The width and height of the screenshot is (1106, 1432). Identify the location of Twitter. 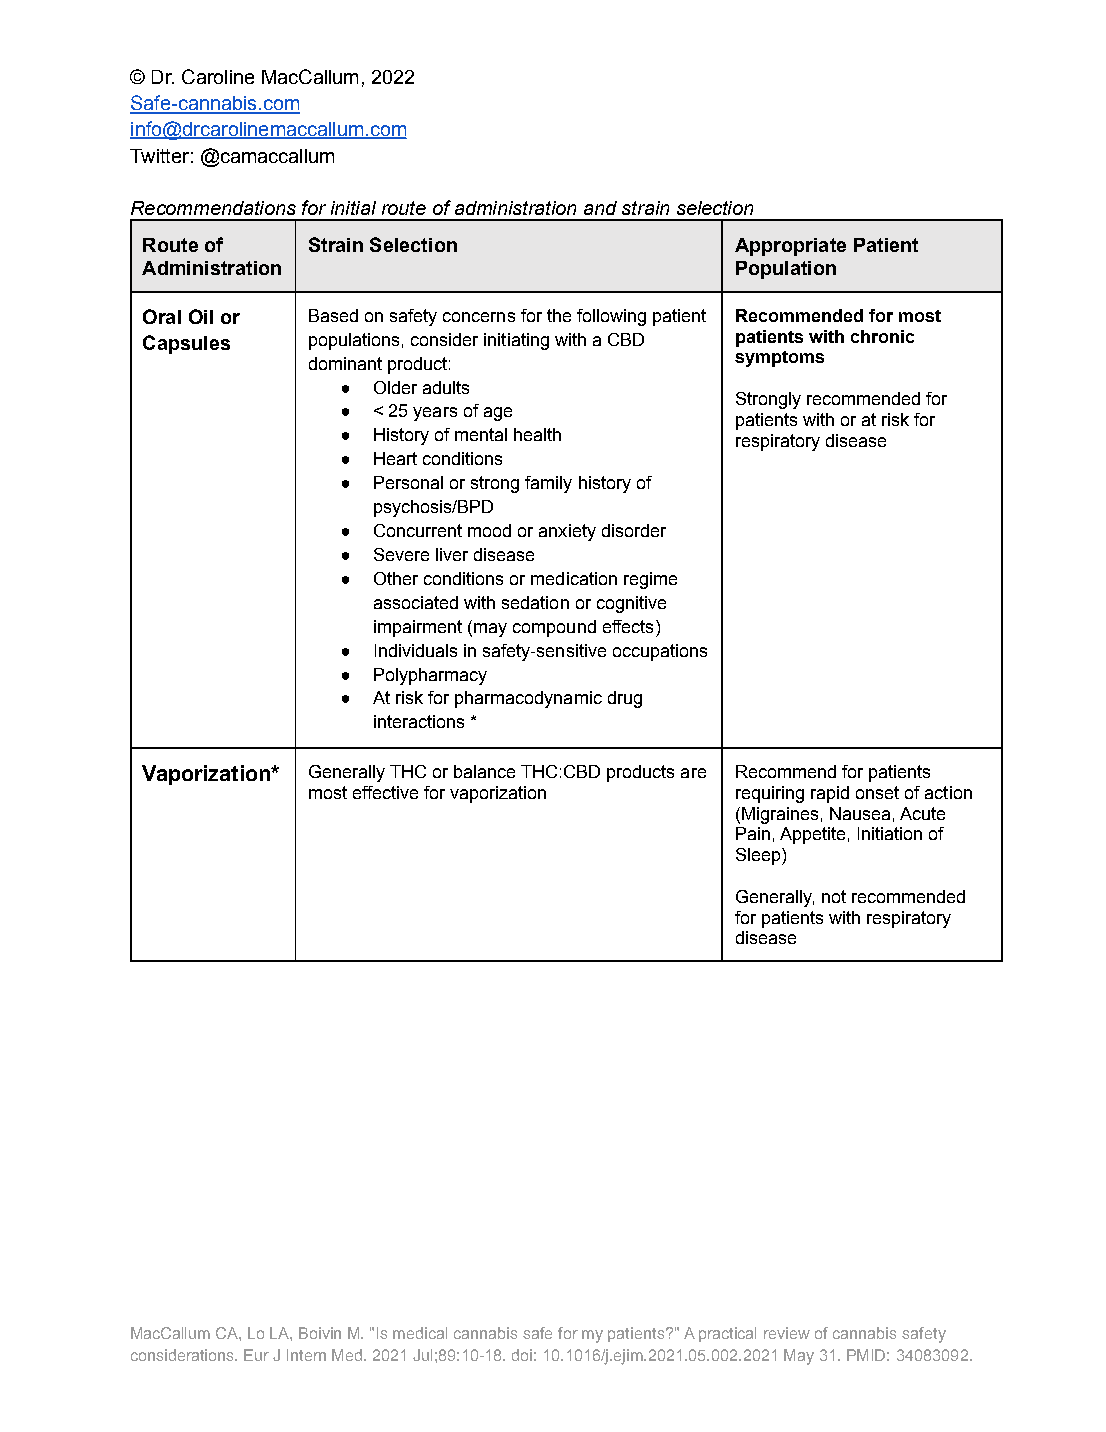
(159, 156).
